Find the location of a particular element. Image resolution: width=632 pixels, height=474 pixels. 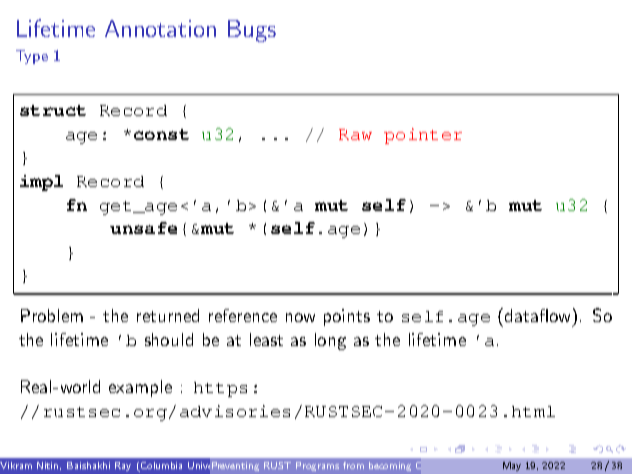

Bugs is located at coordinates (252, 31).
